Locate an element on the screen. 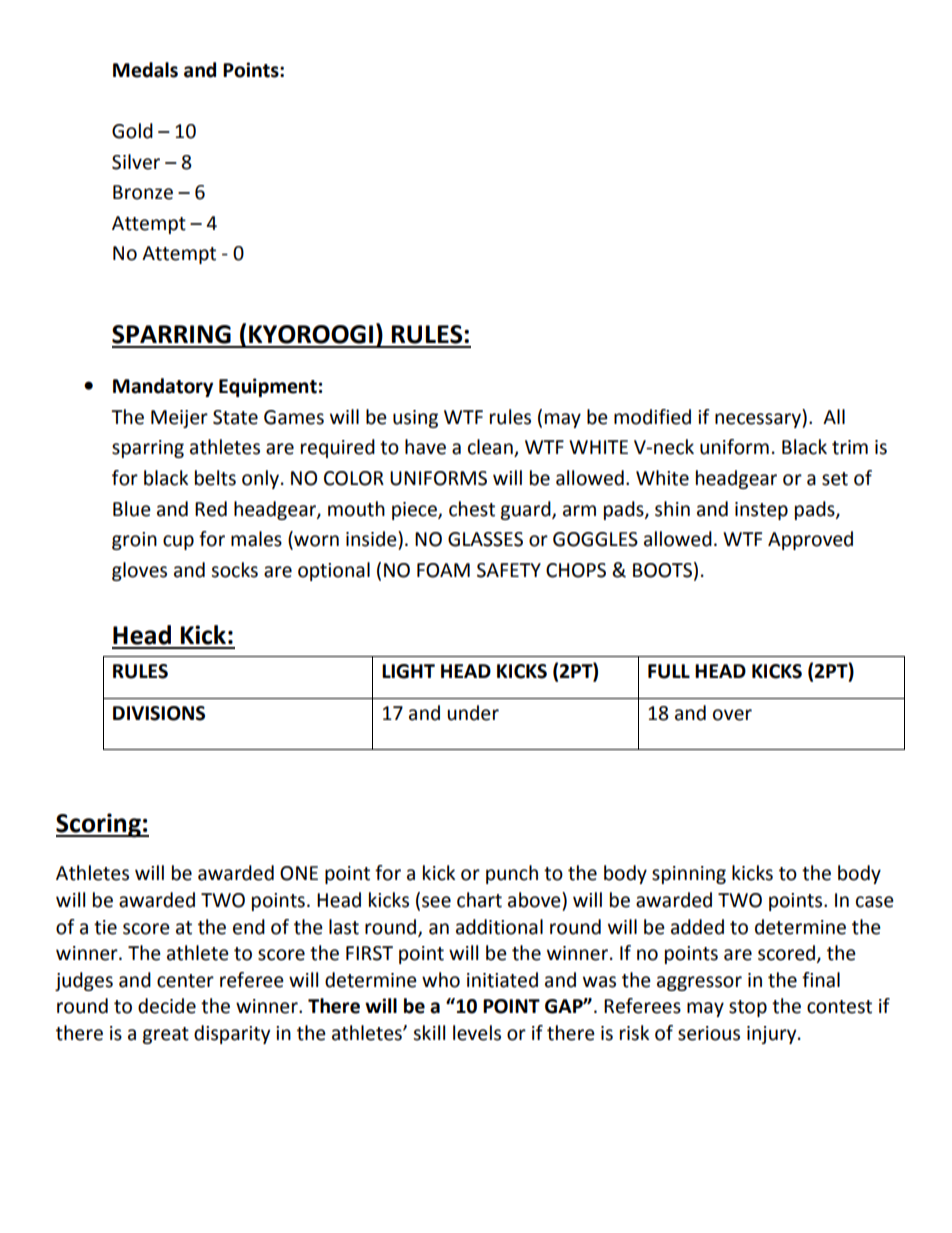 The height and width of the screenshot is (1233, 952). Mandatory is located at coordinates (163, 387).
